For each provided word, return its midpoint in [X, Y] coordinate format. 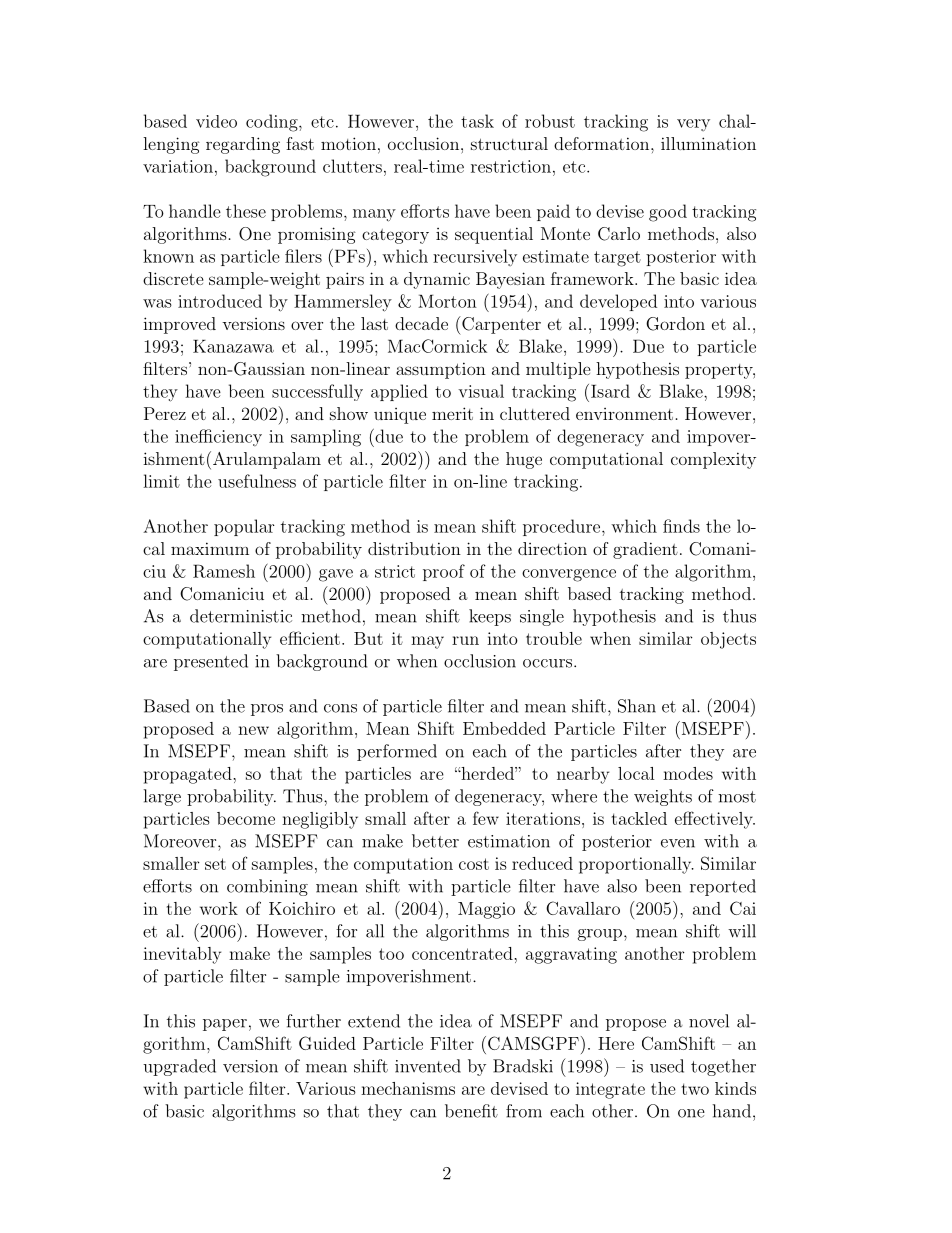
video [216, 121]
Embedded [504, 728]
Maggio [486, 910]
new [253, 730]
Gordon [675, 324]
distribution [414, 548]
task [477, 121]
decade [421, 323]
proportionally [636, 865]
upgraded [179, 1067]
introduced [220, 301]
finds [681, 526]
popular [244, 527]
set [215, 864]
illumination [708, 143]
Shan [637, 706]
